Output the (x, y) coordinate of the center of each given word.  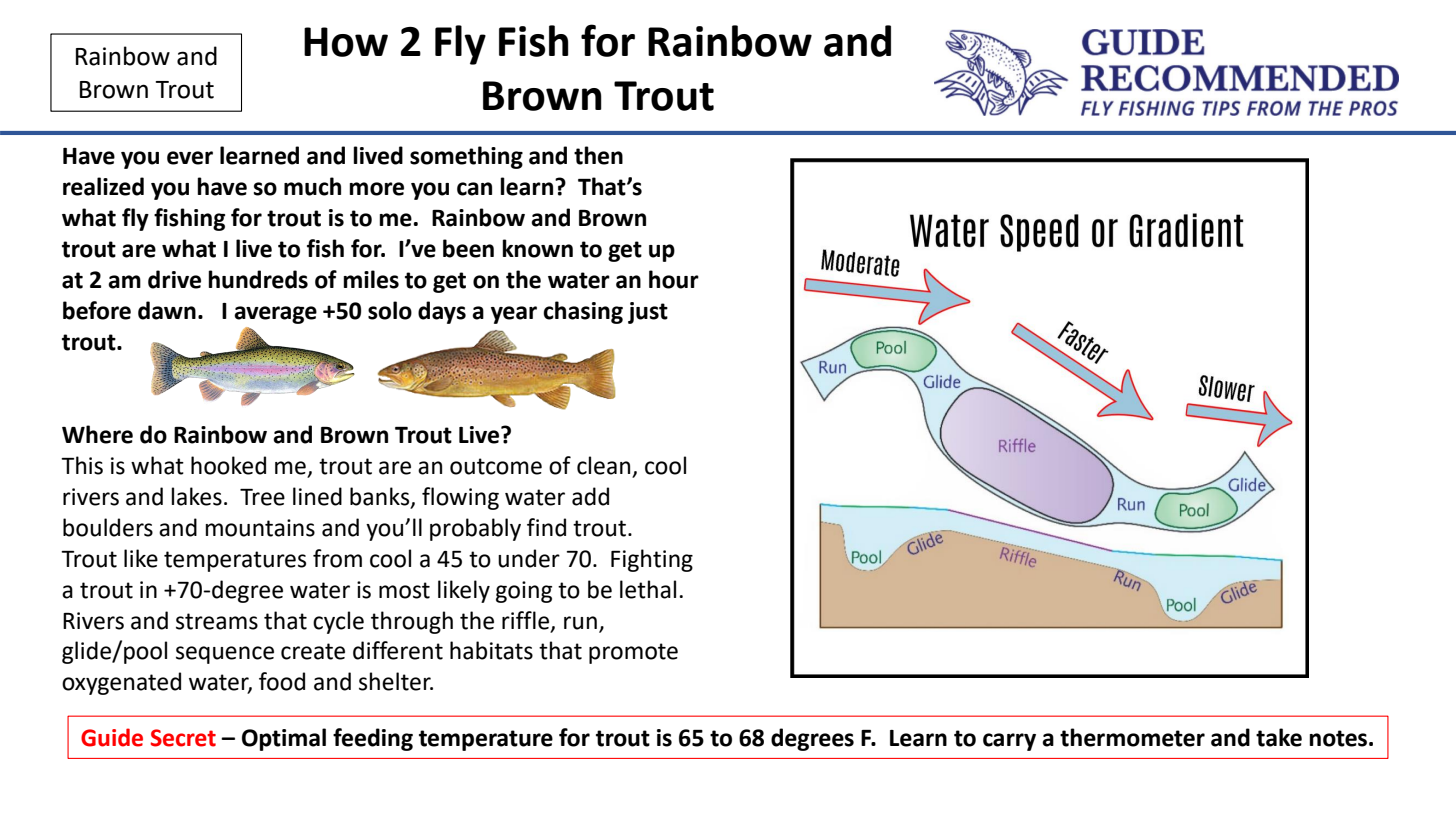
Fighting (652, 560)
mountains (260, 528)
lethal (648, 589)
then (598, 155)
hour (674, 279)
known (537, 248)
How (346, 42)
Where (97, 434)
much (312, 186)
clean (603, 465)
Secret (183, 738)
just (648, 313)
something (466, 157)
